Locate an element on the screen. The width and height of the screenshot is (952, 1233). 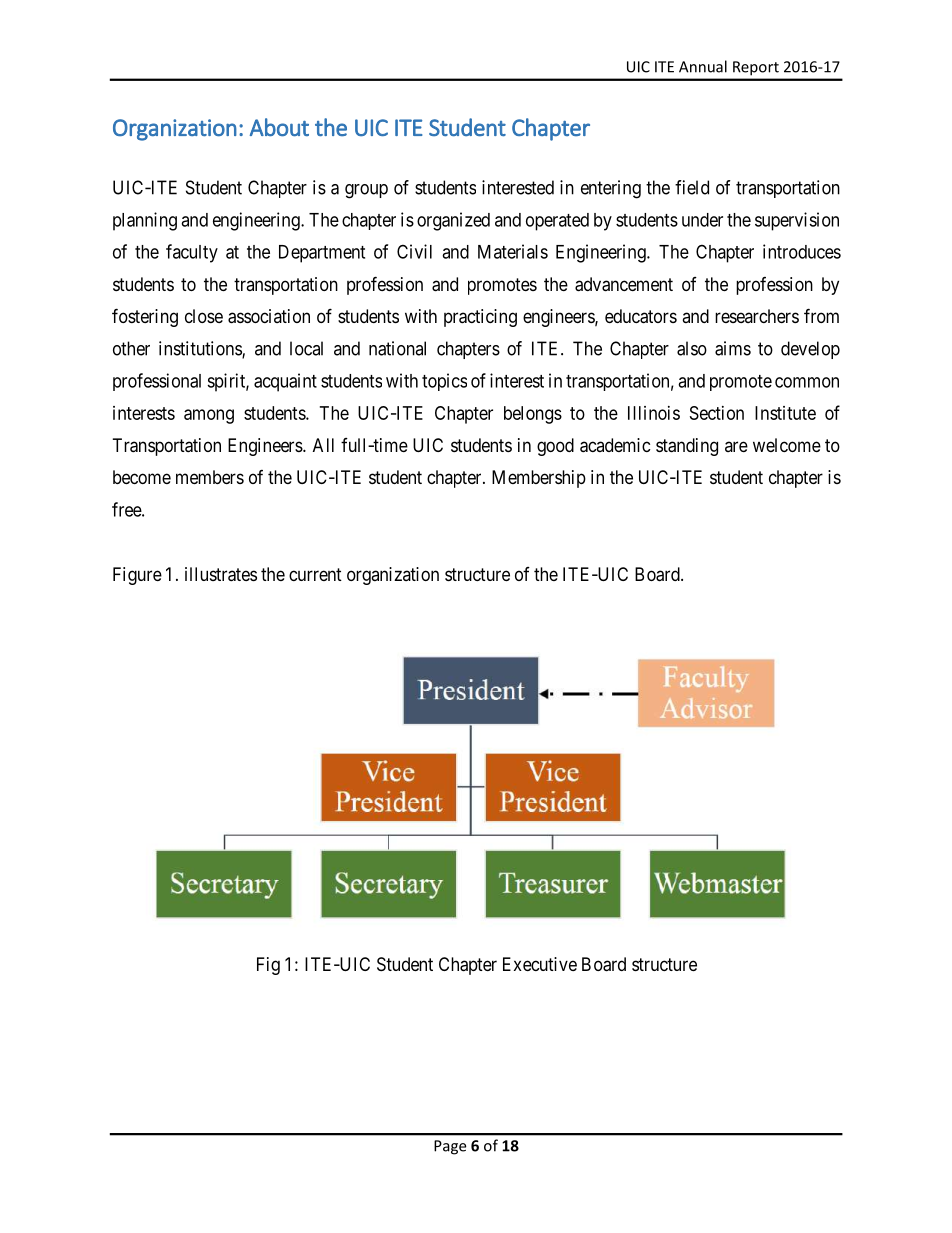
standing is located at coordinates (687, 447).
